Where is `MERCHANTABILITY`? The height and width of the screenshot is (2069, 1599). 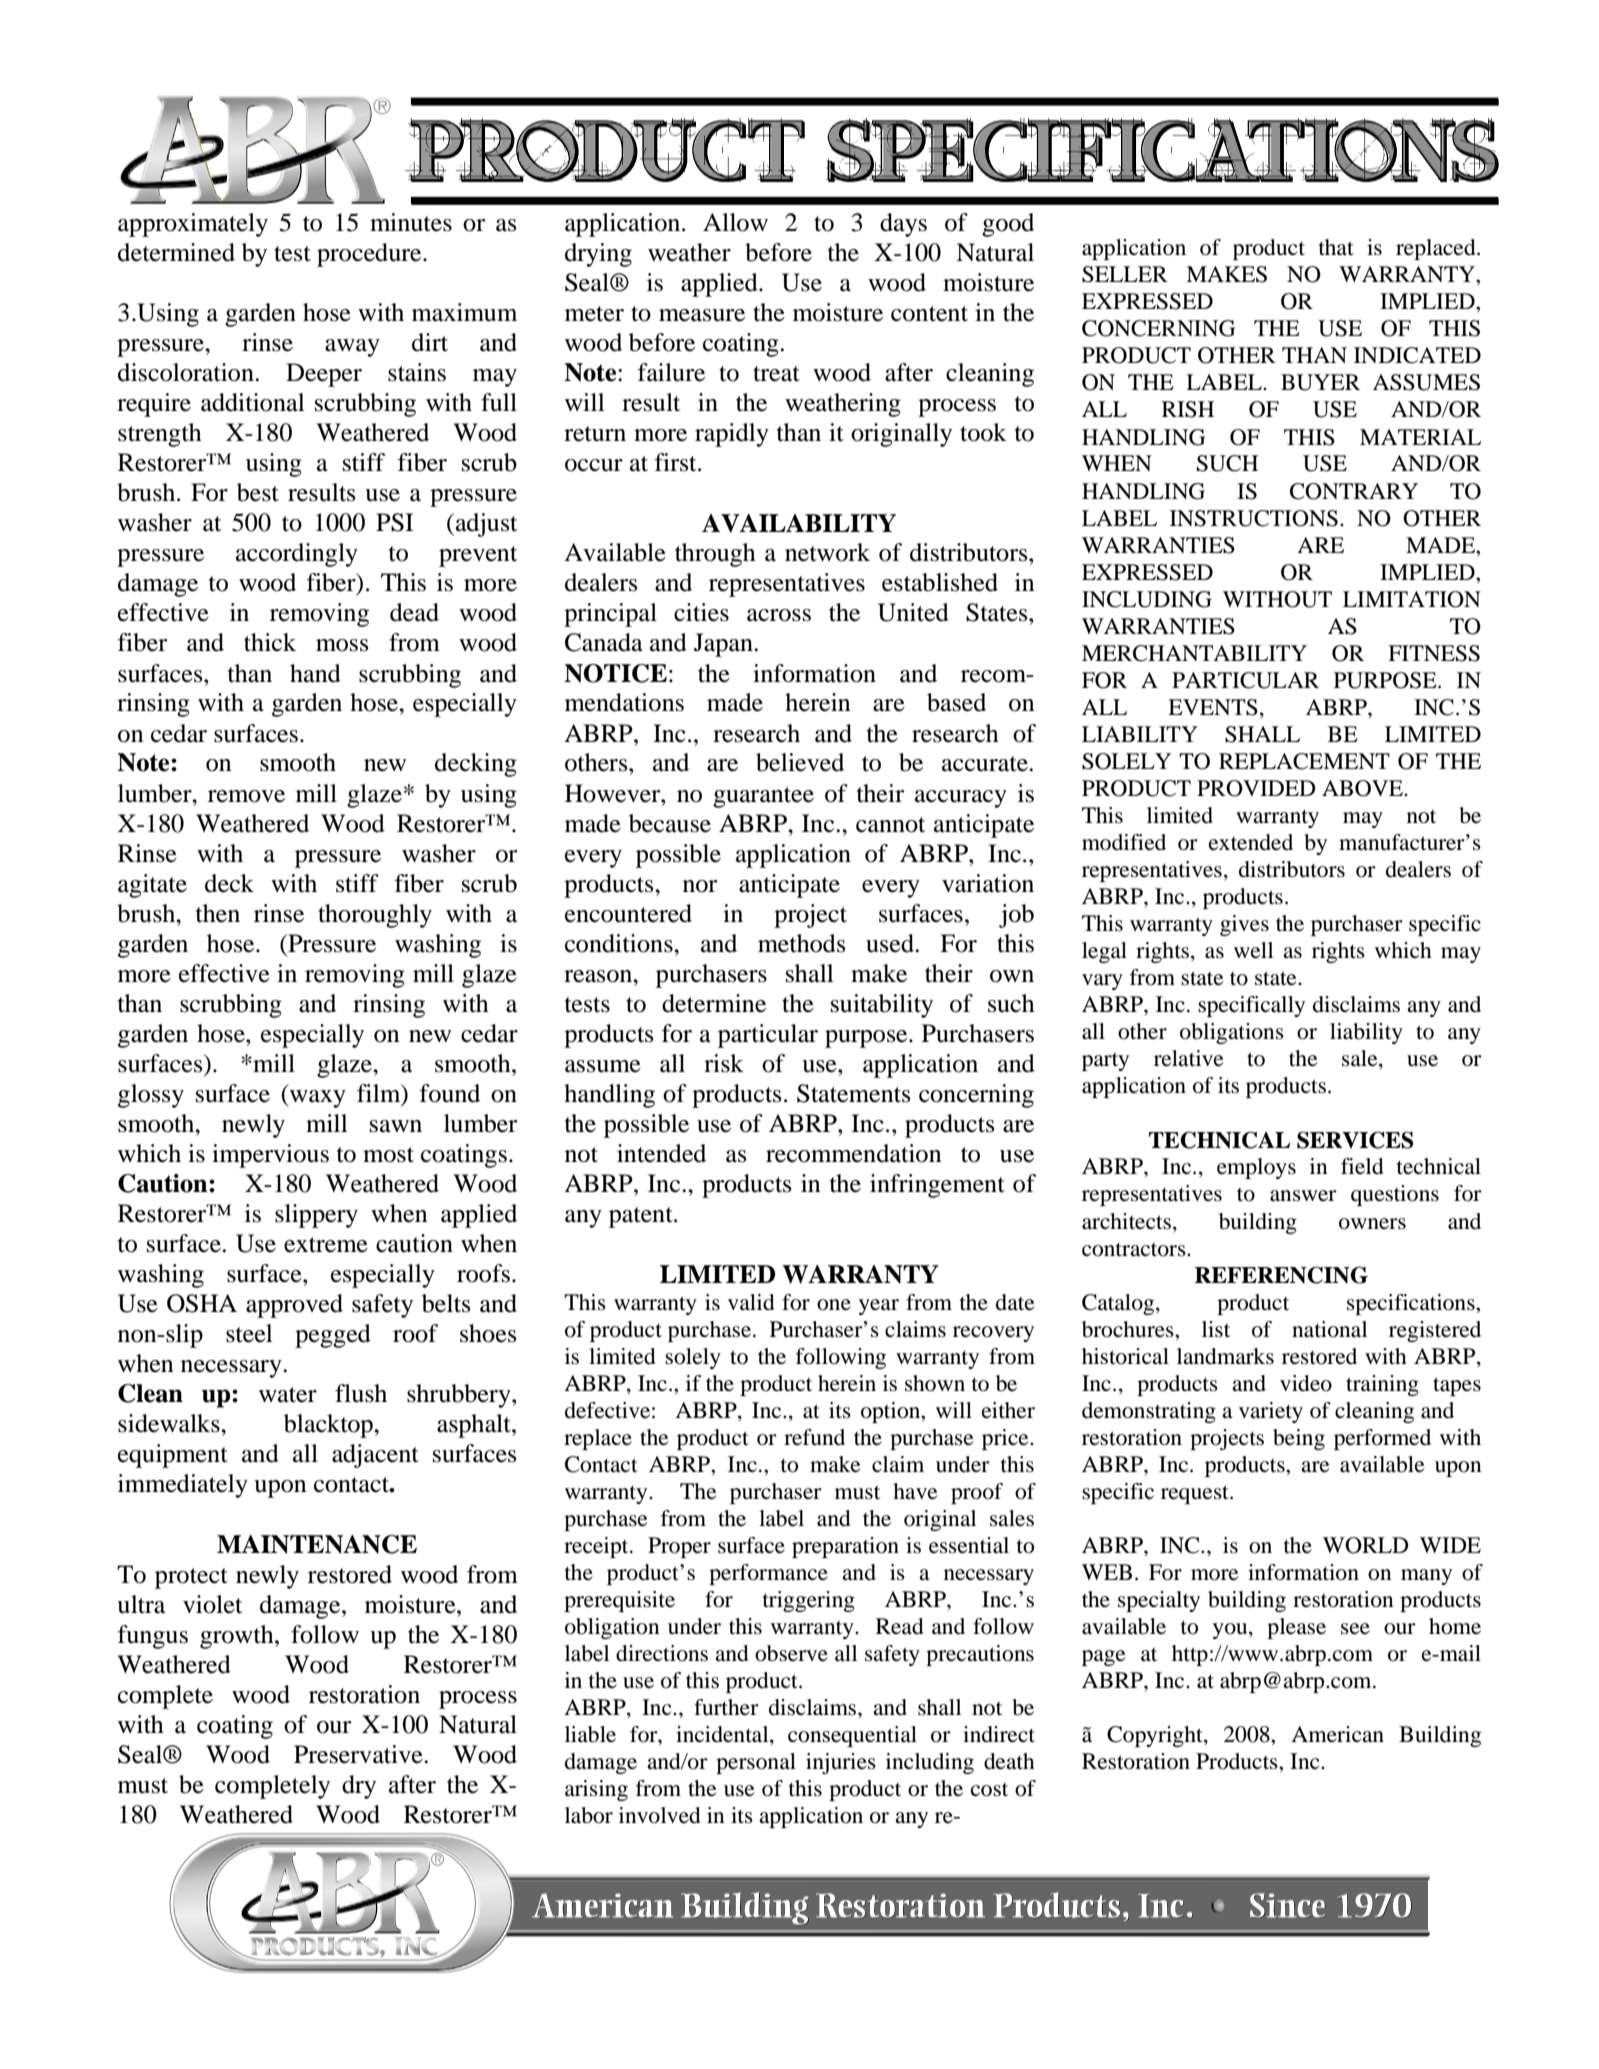 MERCHANTABILITY is located at coordinates (1194, 653).
